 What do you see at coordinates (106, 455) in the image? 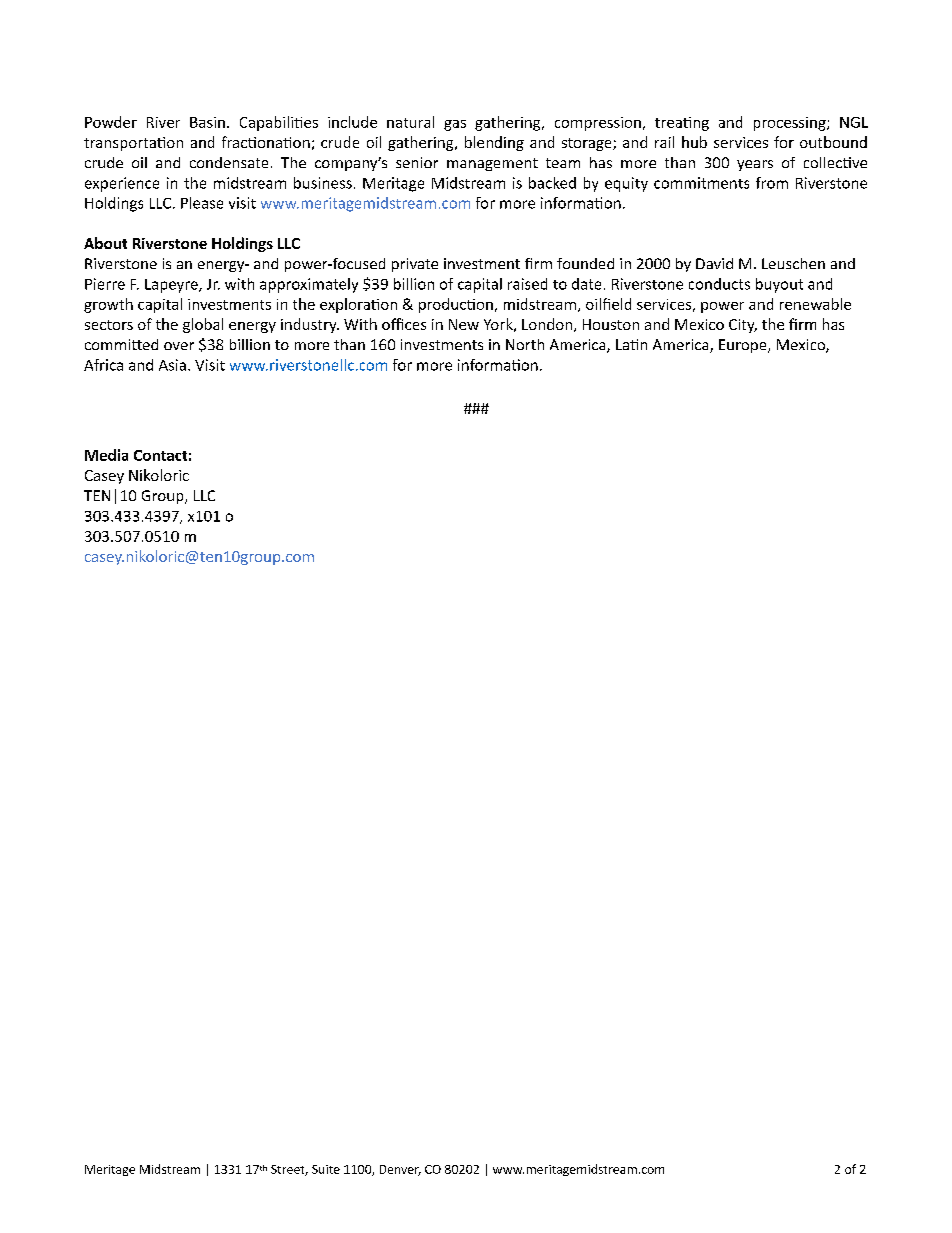
I see `Media` at bounding box center [106, 455].
